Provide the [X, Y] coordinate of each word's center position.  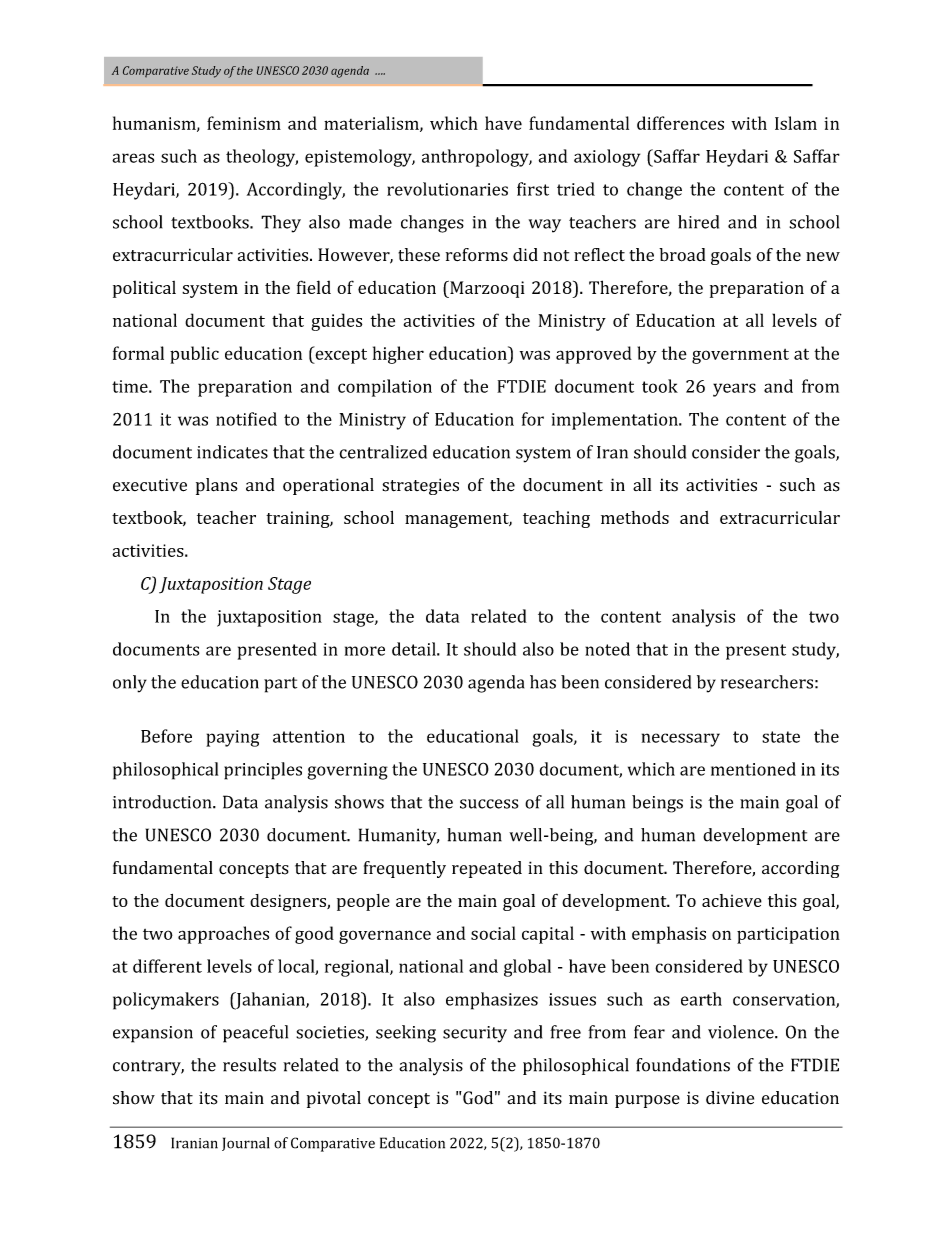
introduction [163, 802]
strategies [420, 486]
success [489, 804]
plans [217, 486]
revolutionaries [447, 189]
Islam [796, 123]
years [734, 390]
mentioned [753, 769]
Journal [246, 1144]
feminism [244, 123]
